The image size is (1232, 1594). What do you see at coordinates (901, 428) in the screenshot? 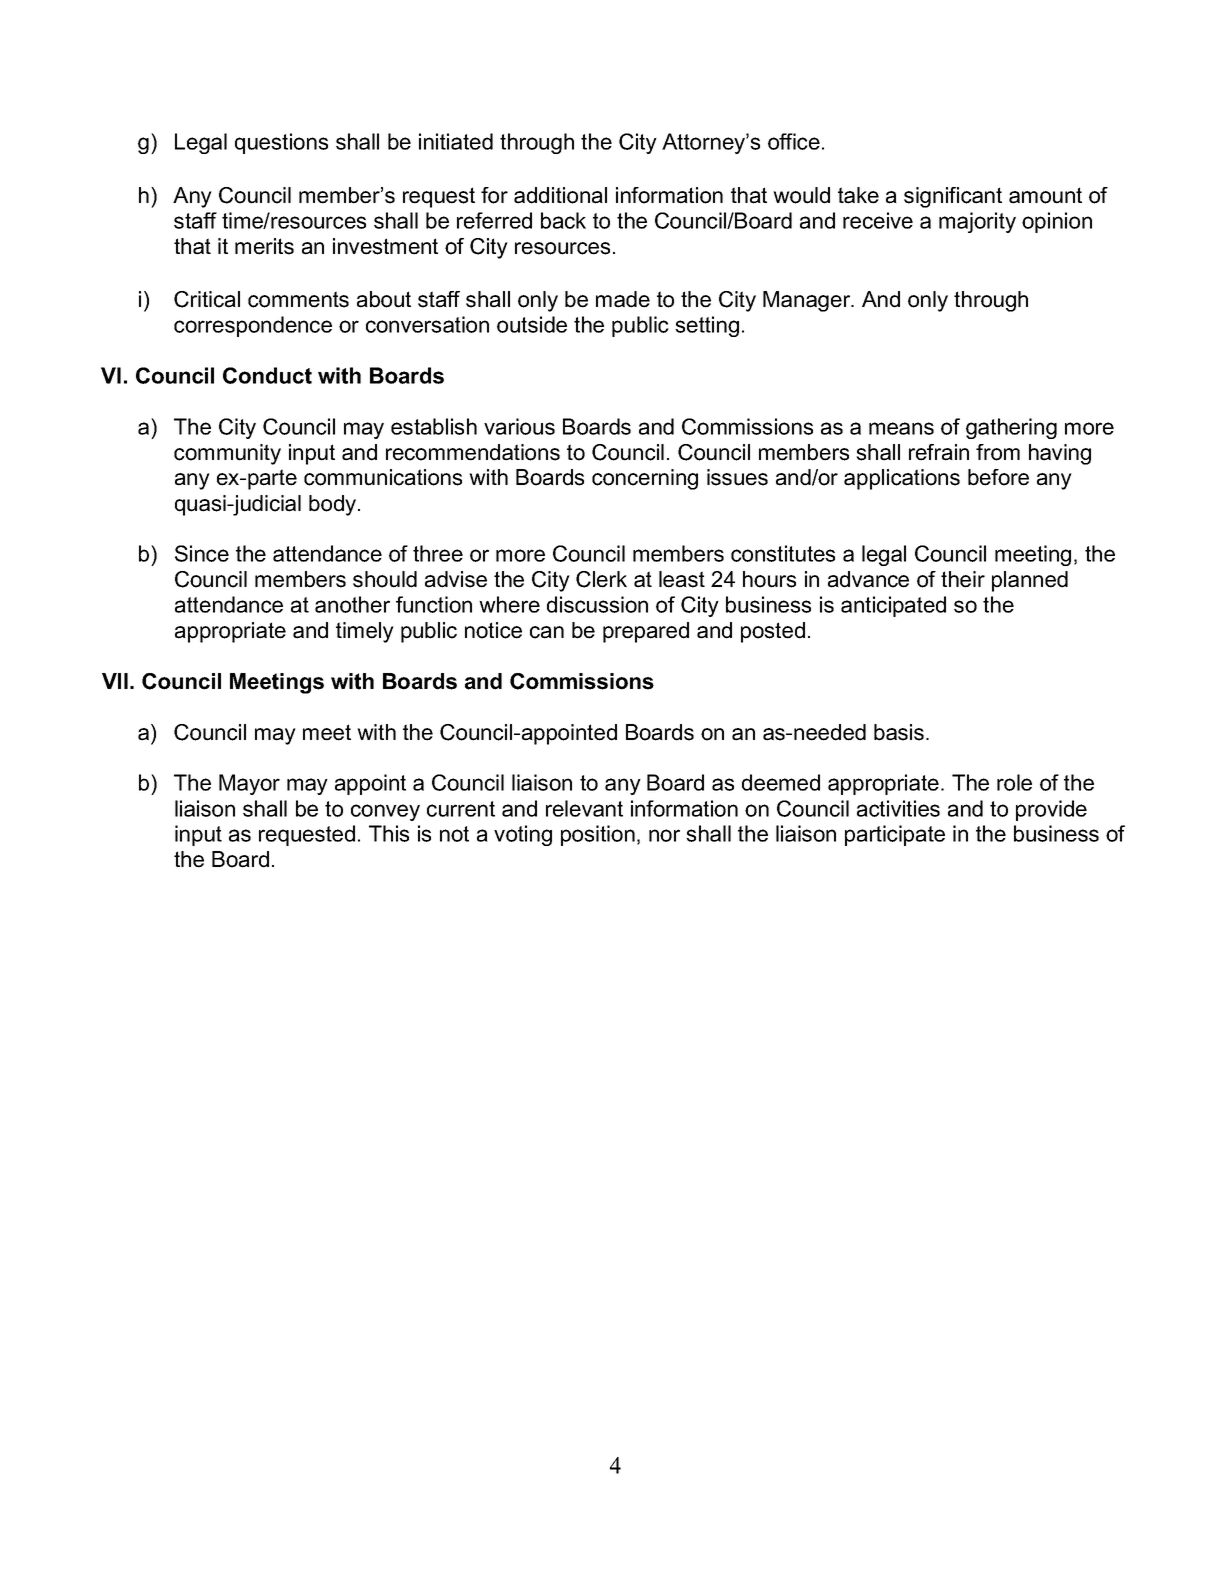
I see `means` at bounding box center [901, 428].
